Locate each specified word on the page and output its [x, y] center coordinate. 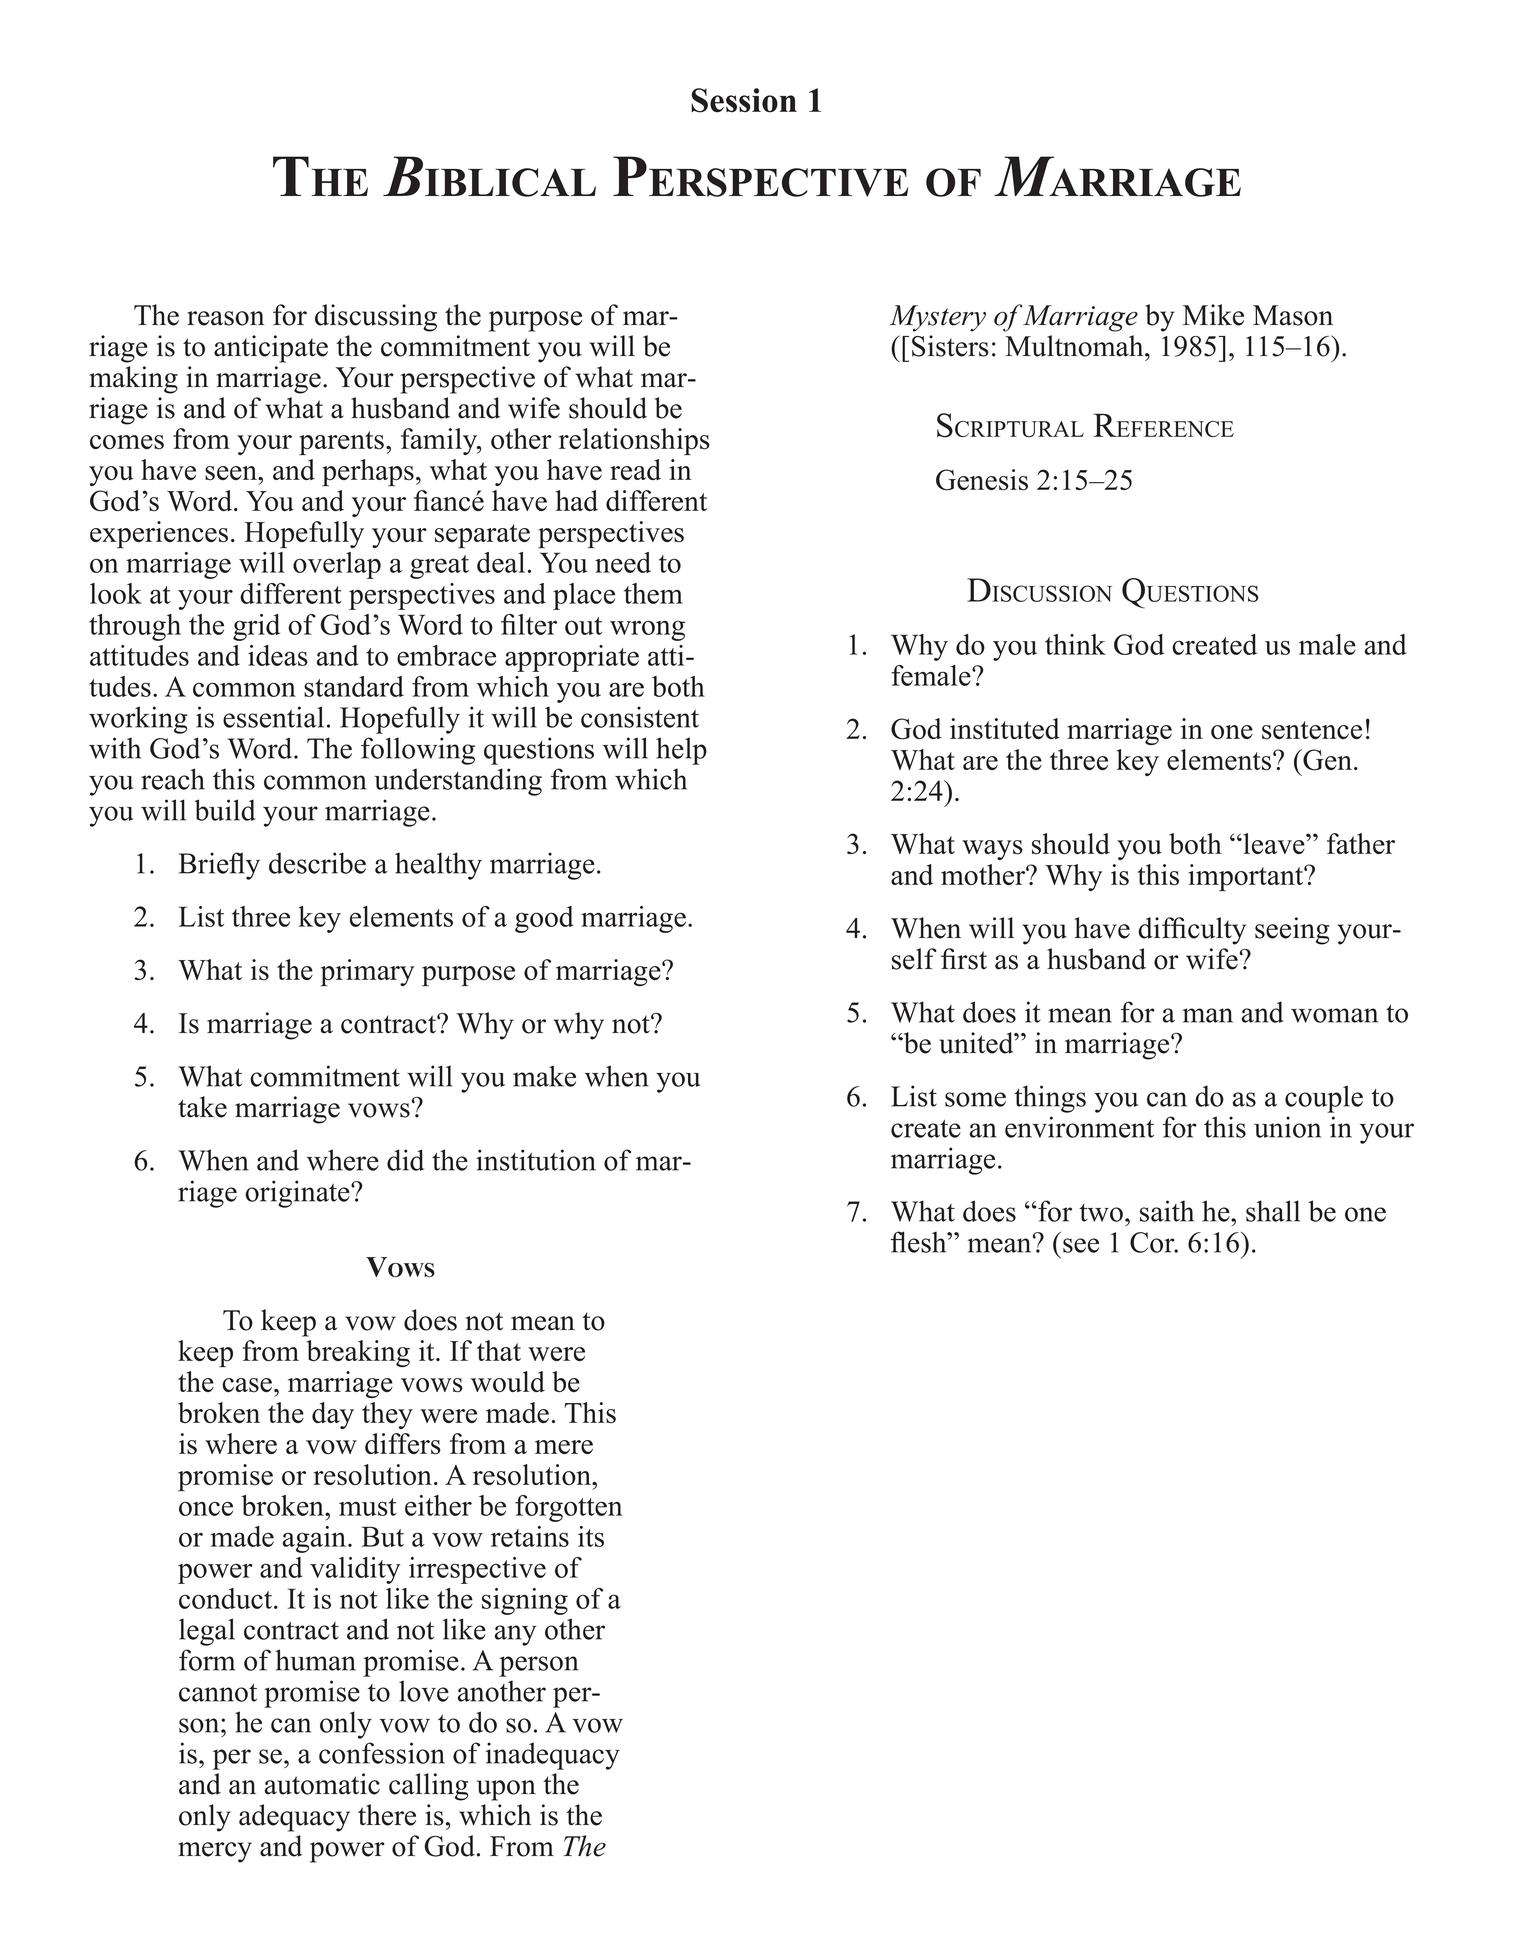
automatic [322, 1784]
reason [225, 318]
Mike [1213, 315]
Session [744, 100]
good [544, 919]
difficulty [1192, 931]
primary [367, 973]
